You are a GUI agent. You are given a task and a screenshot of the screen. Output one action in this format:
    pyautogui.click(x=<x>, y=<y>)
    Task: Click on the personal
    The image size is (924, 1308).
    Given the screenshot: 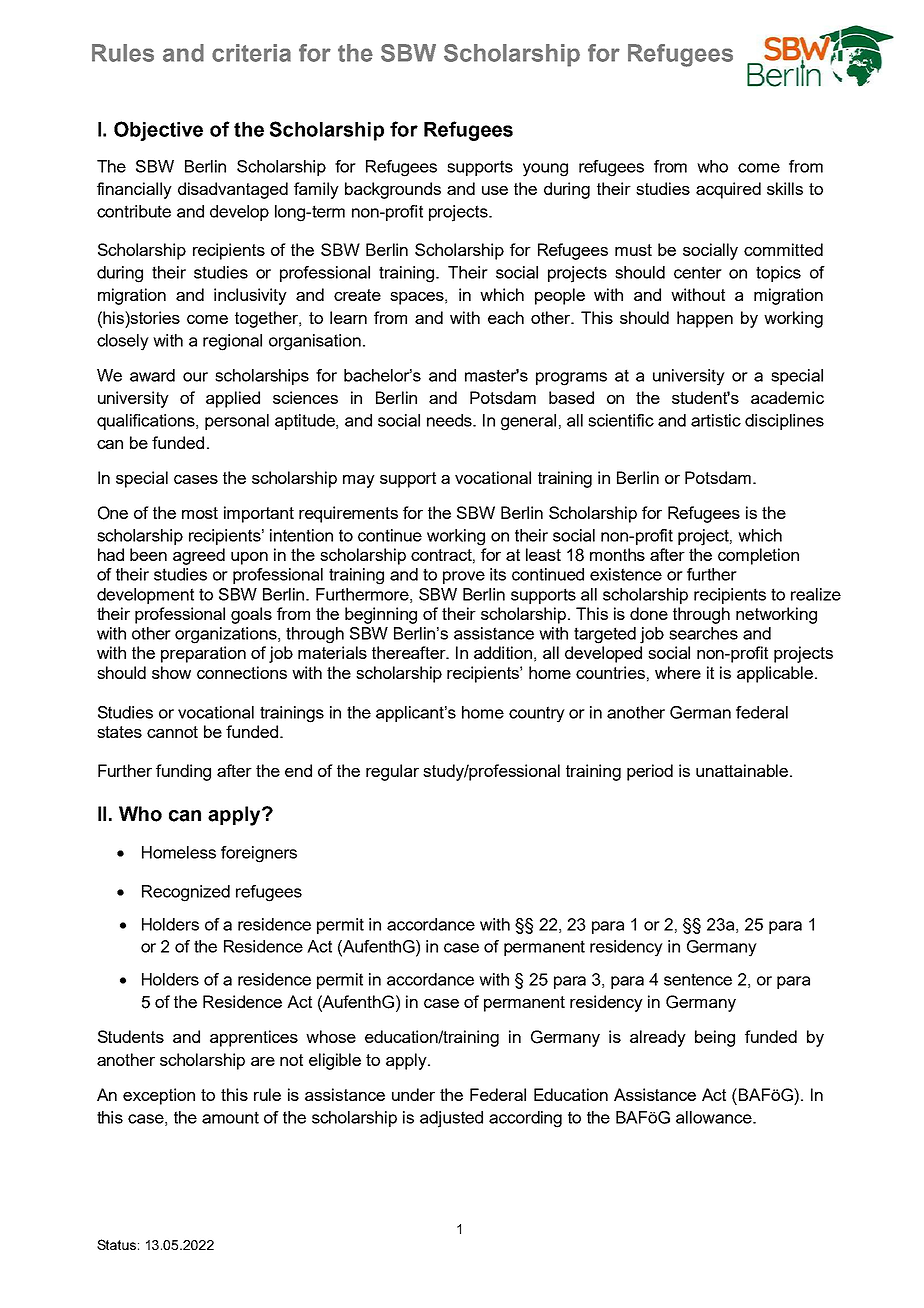 What is the action you would take?
    pyautogui.click(x=237, y=422)
